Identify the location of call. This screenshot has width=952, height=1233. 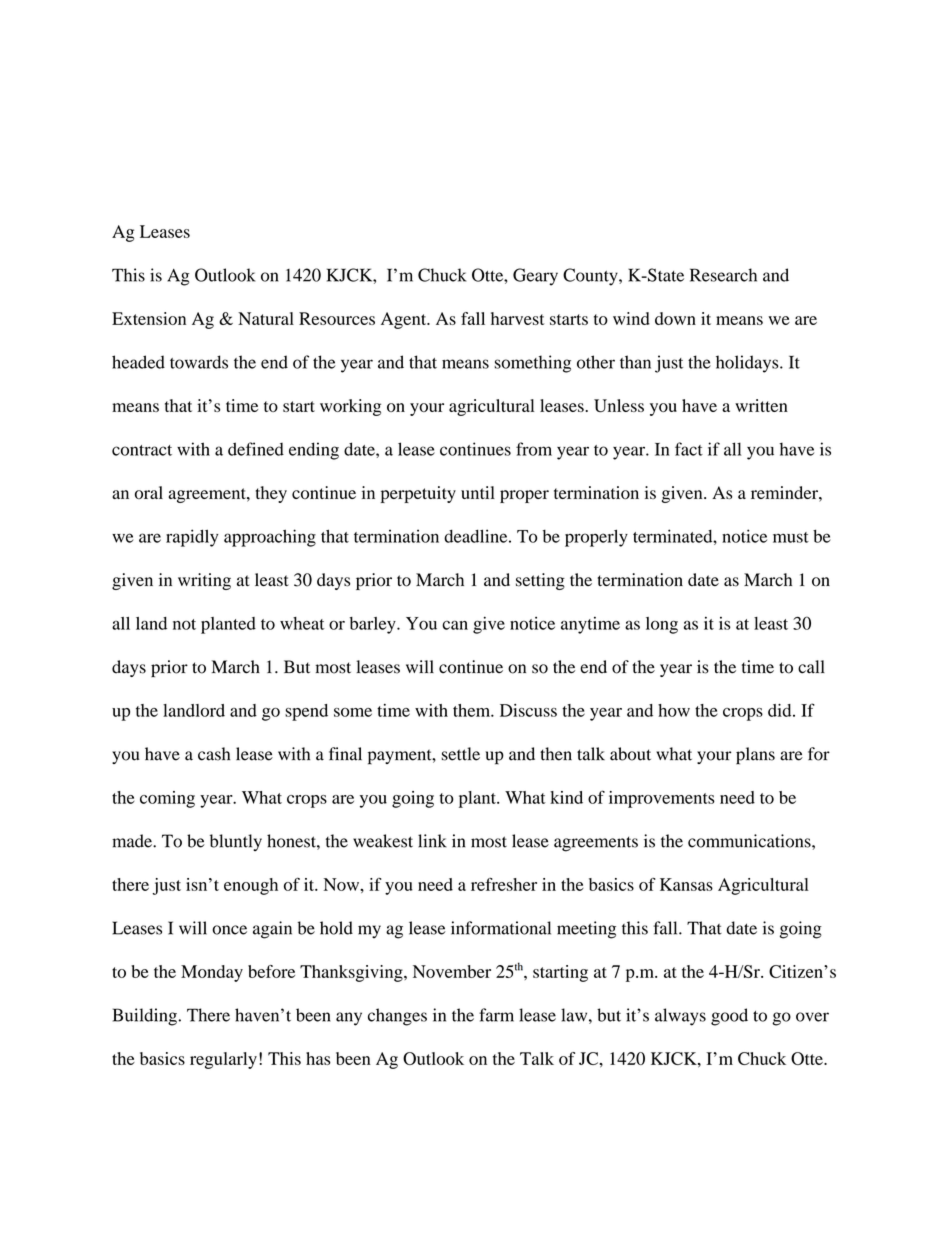
(811, 667).
